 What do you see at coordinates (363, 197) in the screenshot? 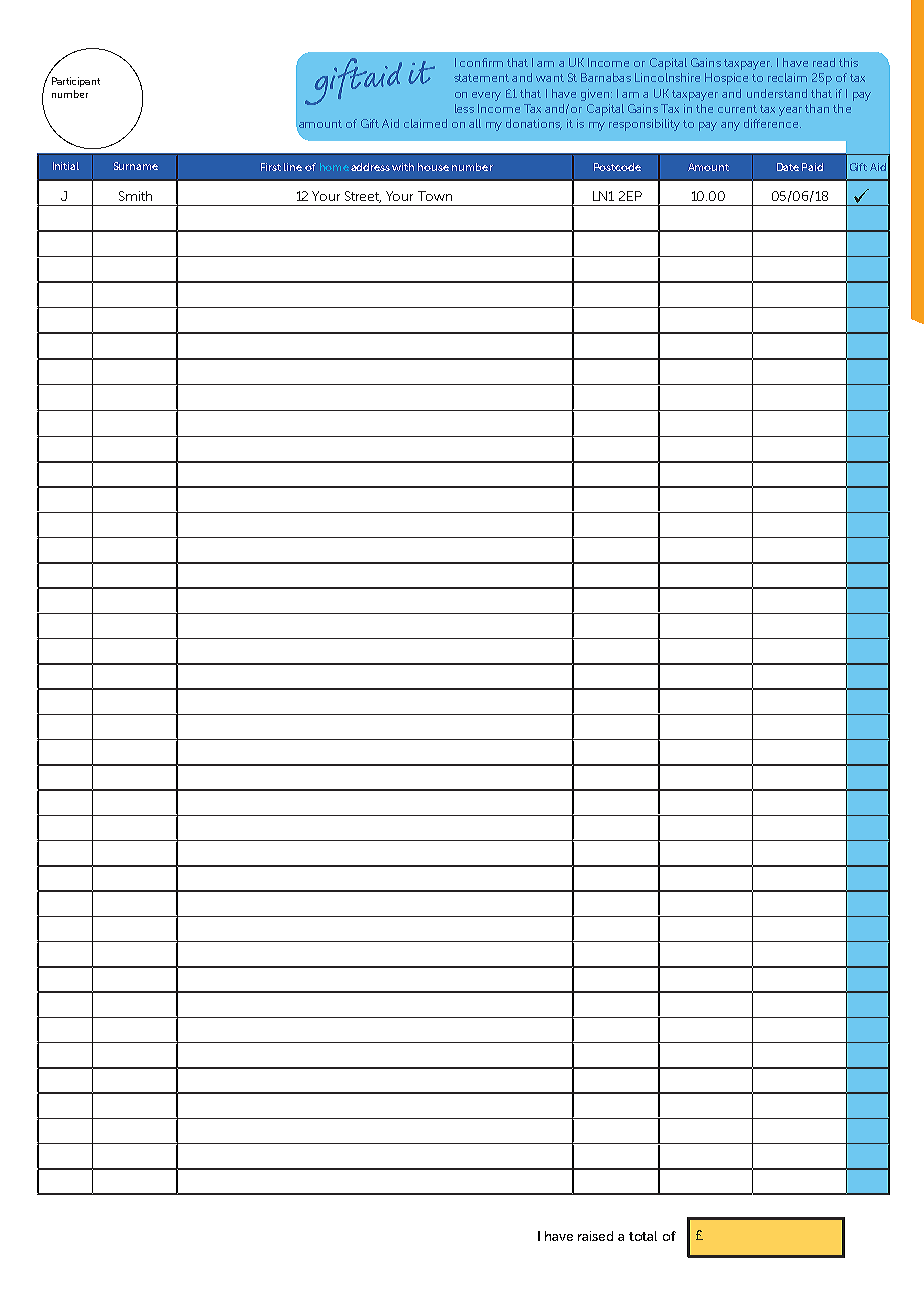
I see `Street` at bounding box center [363, 197].
